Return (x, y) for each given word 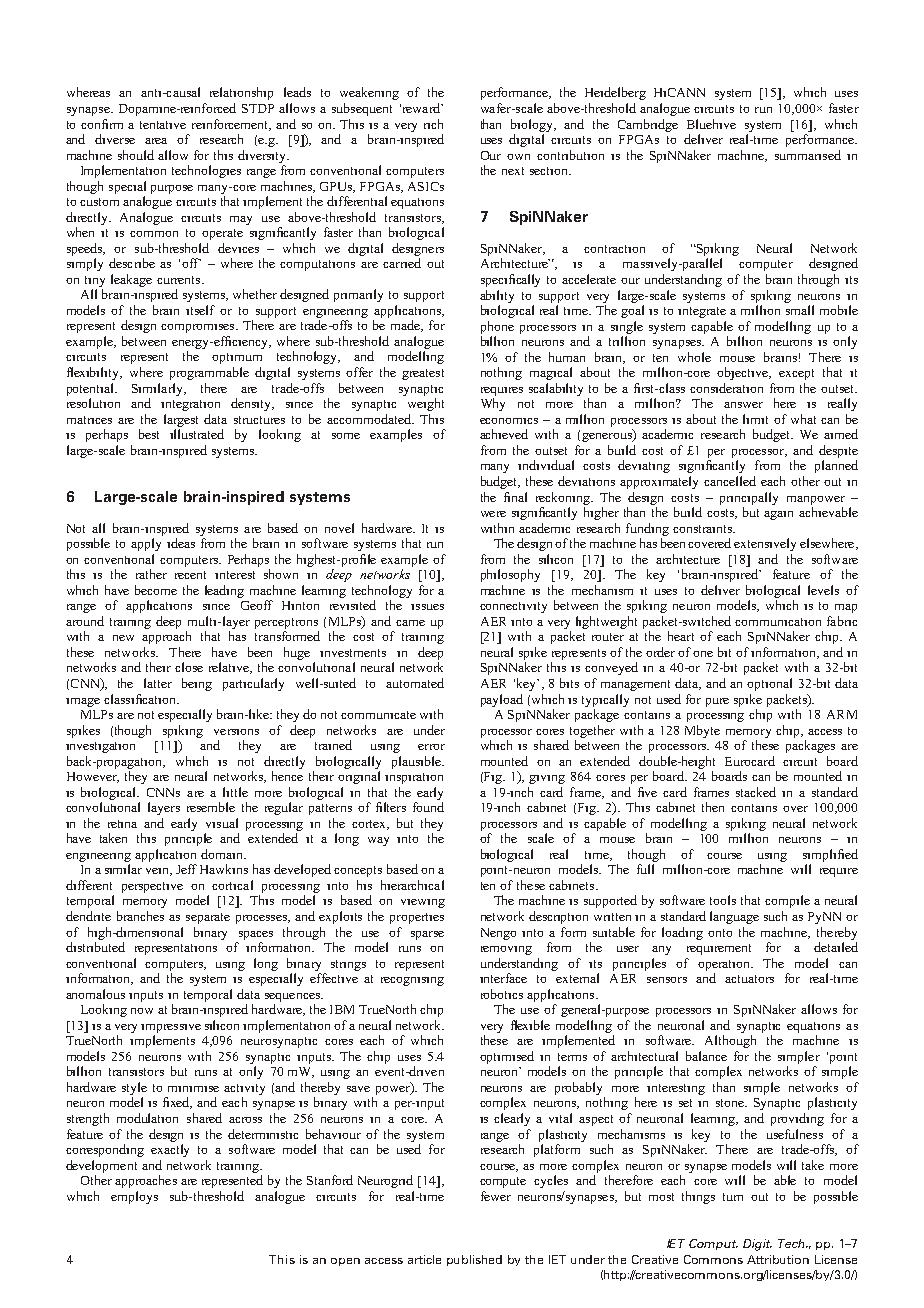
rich (433, 124)
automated (415, 683)
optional (769, 684)
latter (158, 683)
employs (134, 1197)
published (474, 1260)
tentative (163, 125)
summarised (808, 155)
